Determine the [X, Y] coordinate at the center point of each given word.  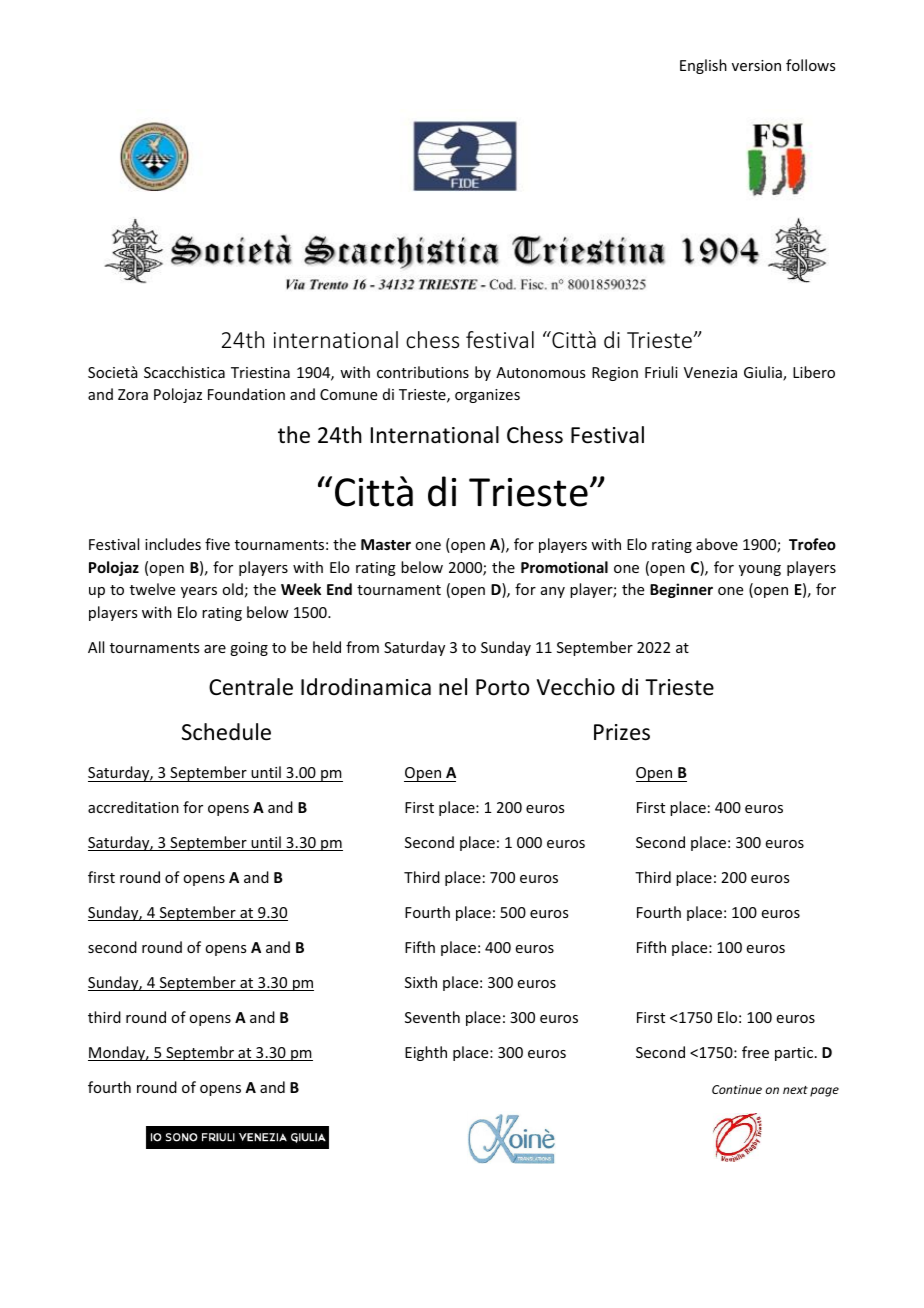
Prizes [622, 732]
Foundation [246, 394]
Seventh [432, 1017]
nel [453, 687]
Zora [133, 394]
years [199, 592]
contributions [423, 372]
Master [386, 544]
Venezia [710, 372]
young [760, 570]
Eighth [426, 1053]
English [703, 66]
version [756, 65]
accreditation [133, 807]
